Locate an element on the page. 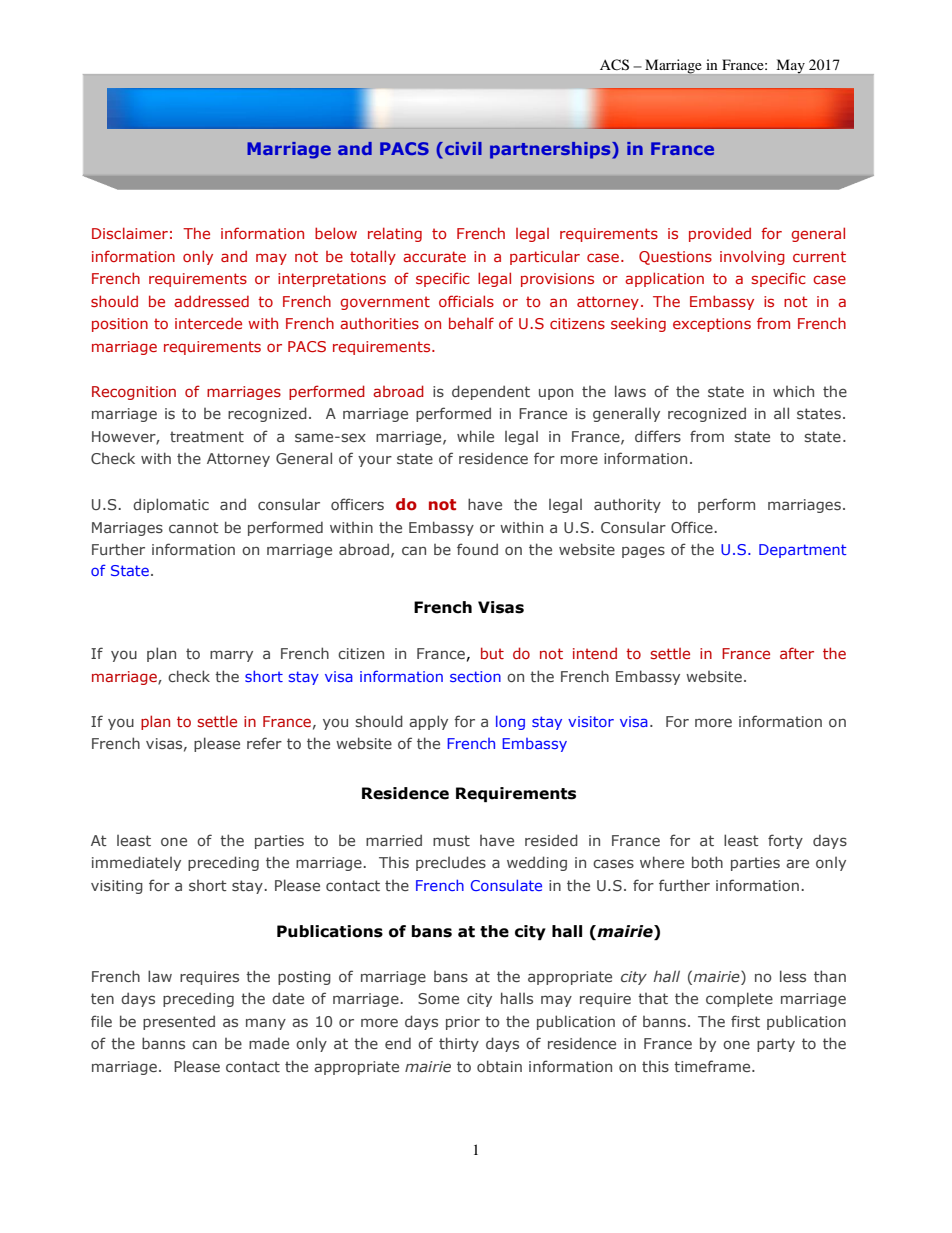 The width and height of the page is (952, 1233). civil is located at coordinates (463, 148).
